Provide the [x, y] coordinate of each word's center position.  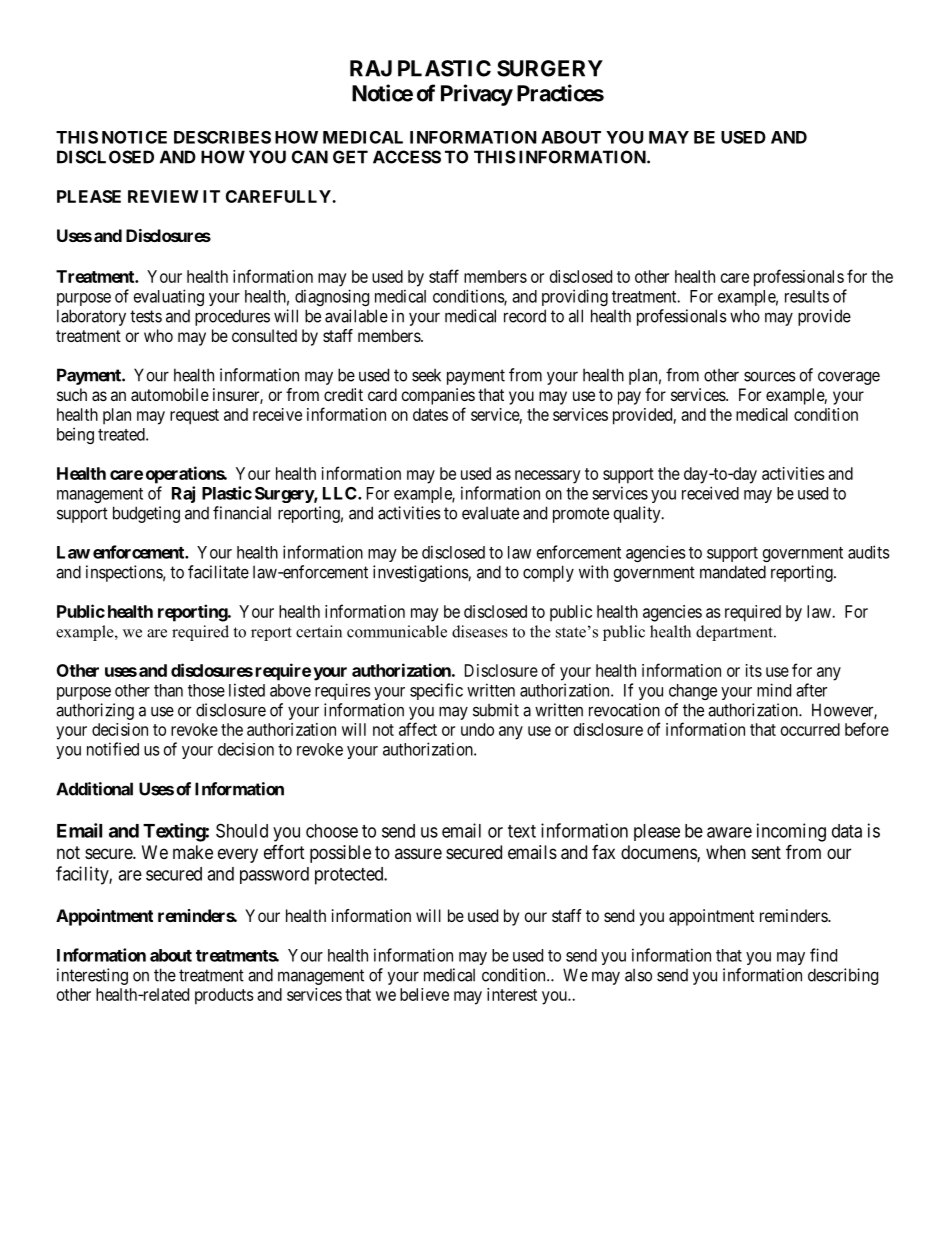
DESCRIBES [222, 137]
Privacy [477, 95]
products [224, 996]
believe [424, 994]
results [807, 296]
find [823, 955]
